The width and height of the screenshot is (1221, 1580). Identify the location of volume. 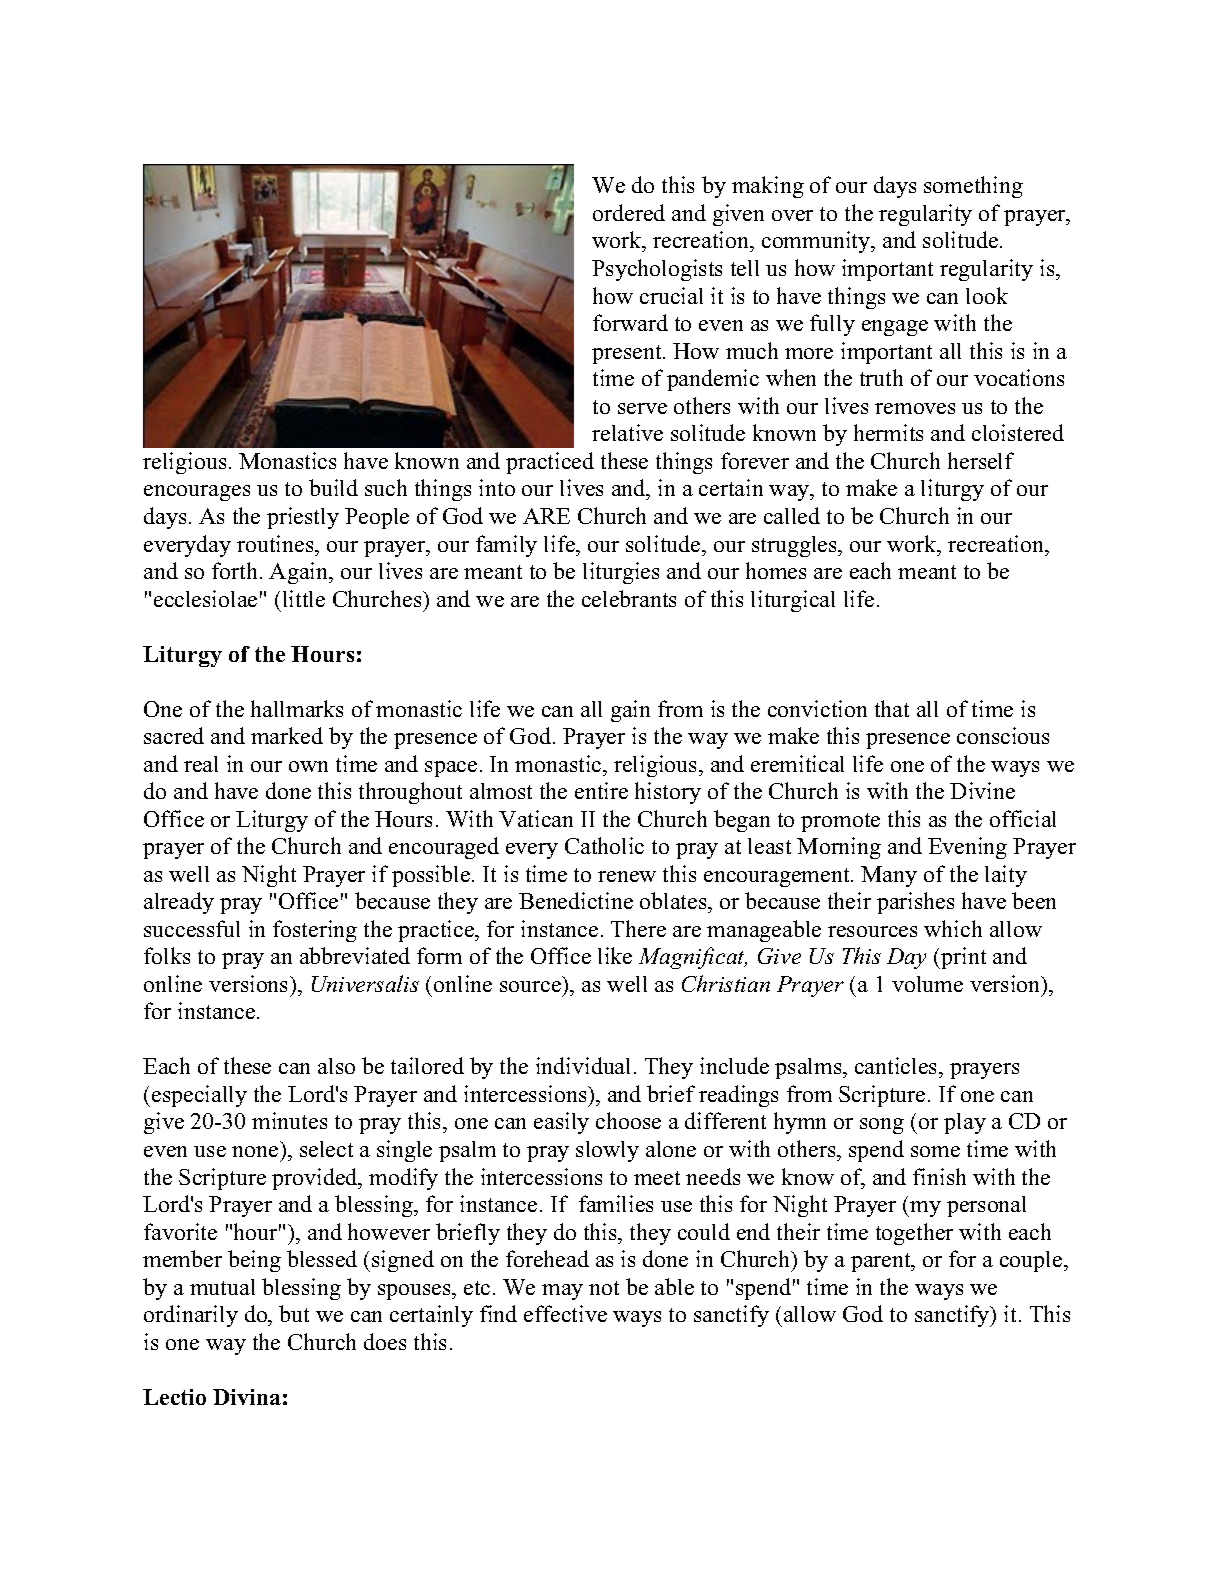
(927, 984).
